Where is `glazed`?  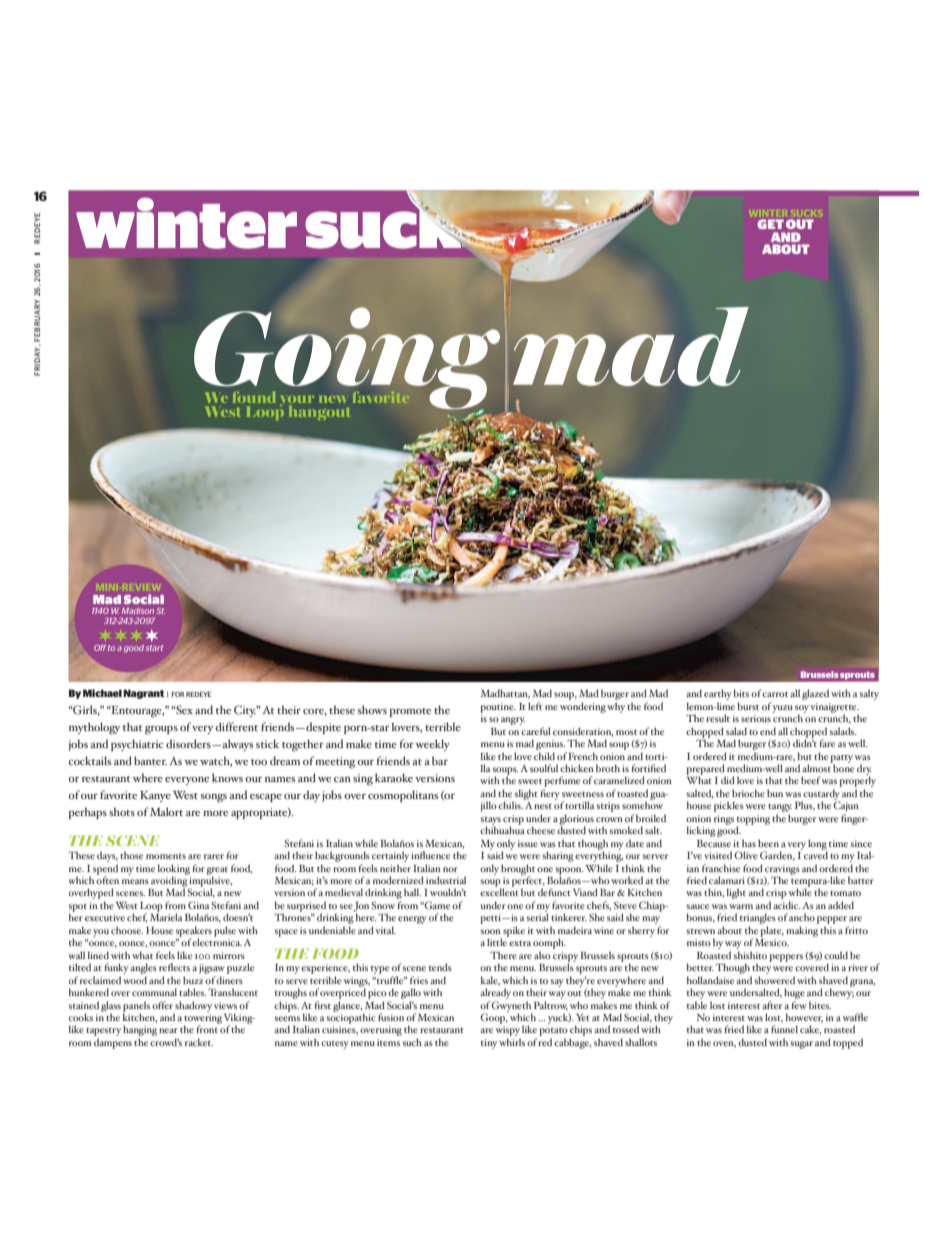
glazed is located at coordinates (815, 694).
